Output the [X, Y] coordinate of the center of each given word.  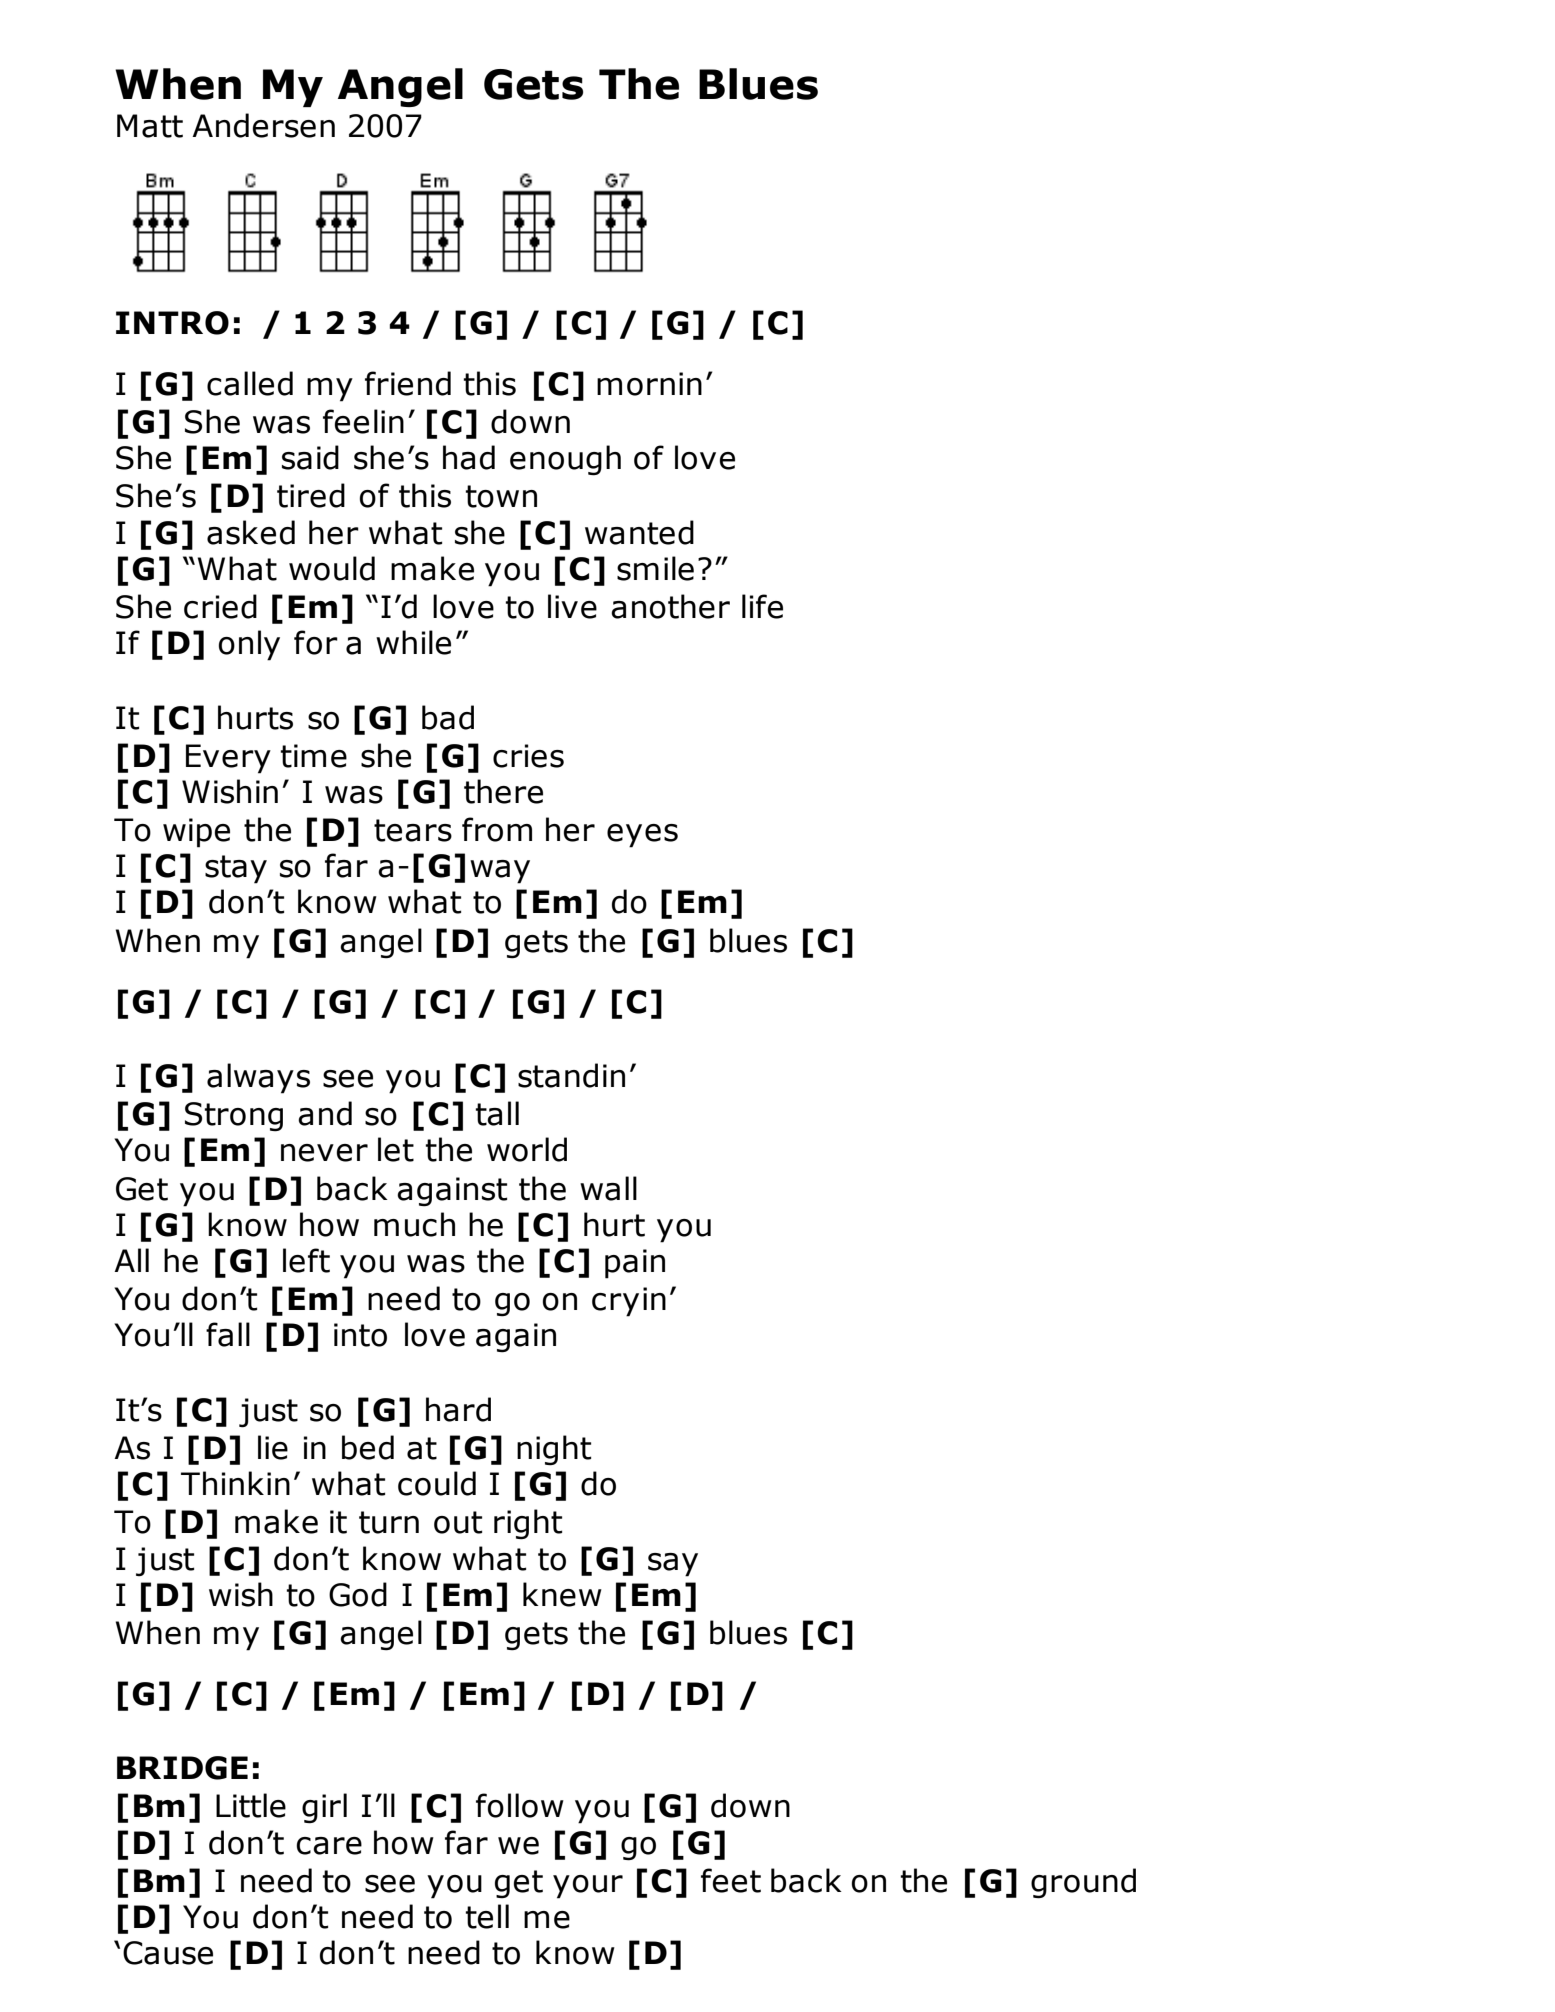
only [249, 645]
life [762, 606]
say [673, 1565]
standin [571, 1075]
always [258, 1078]
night [554, 1450]
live [572, 606]
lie [273, 1447]
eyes [642, 836]
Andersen [263, 125]
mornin [649, 384]
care [329, 1846]
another [670, 606]
